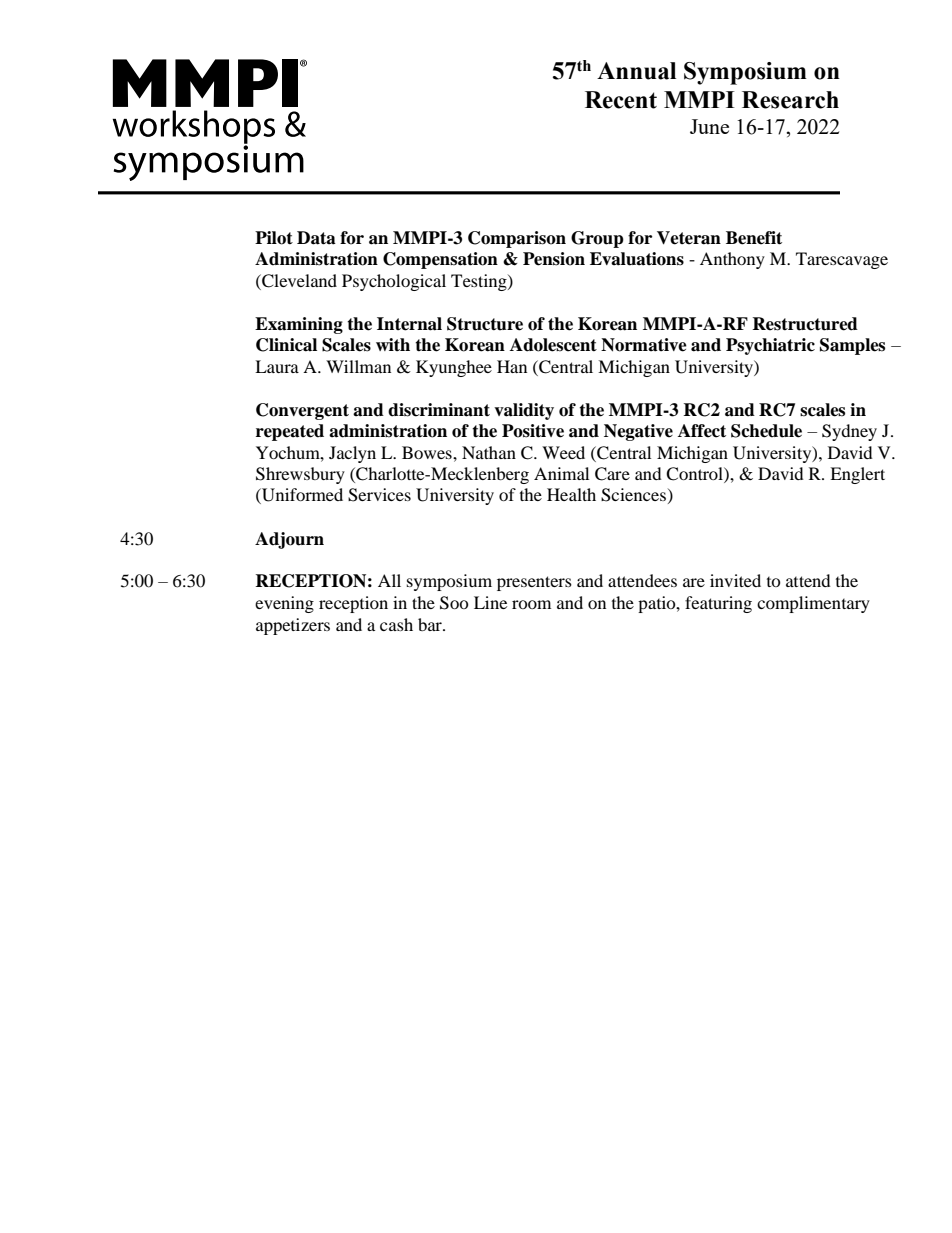  I want to click on Anthony, so click(732, 260).
